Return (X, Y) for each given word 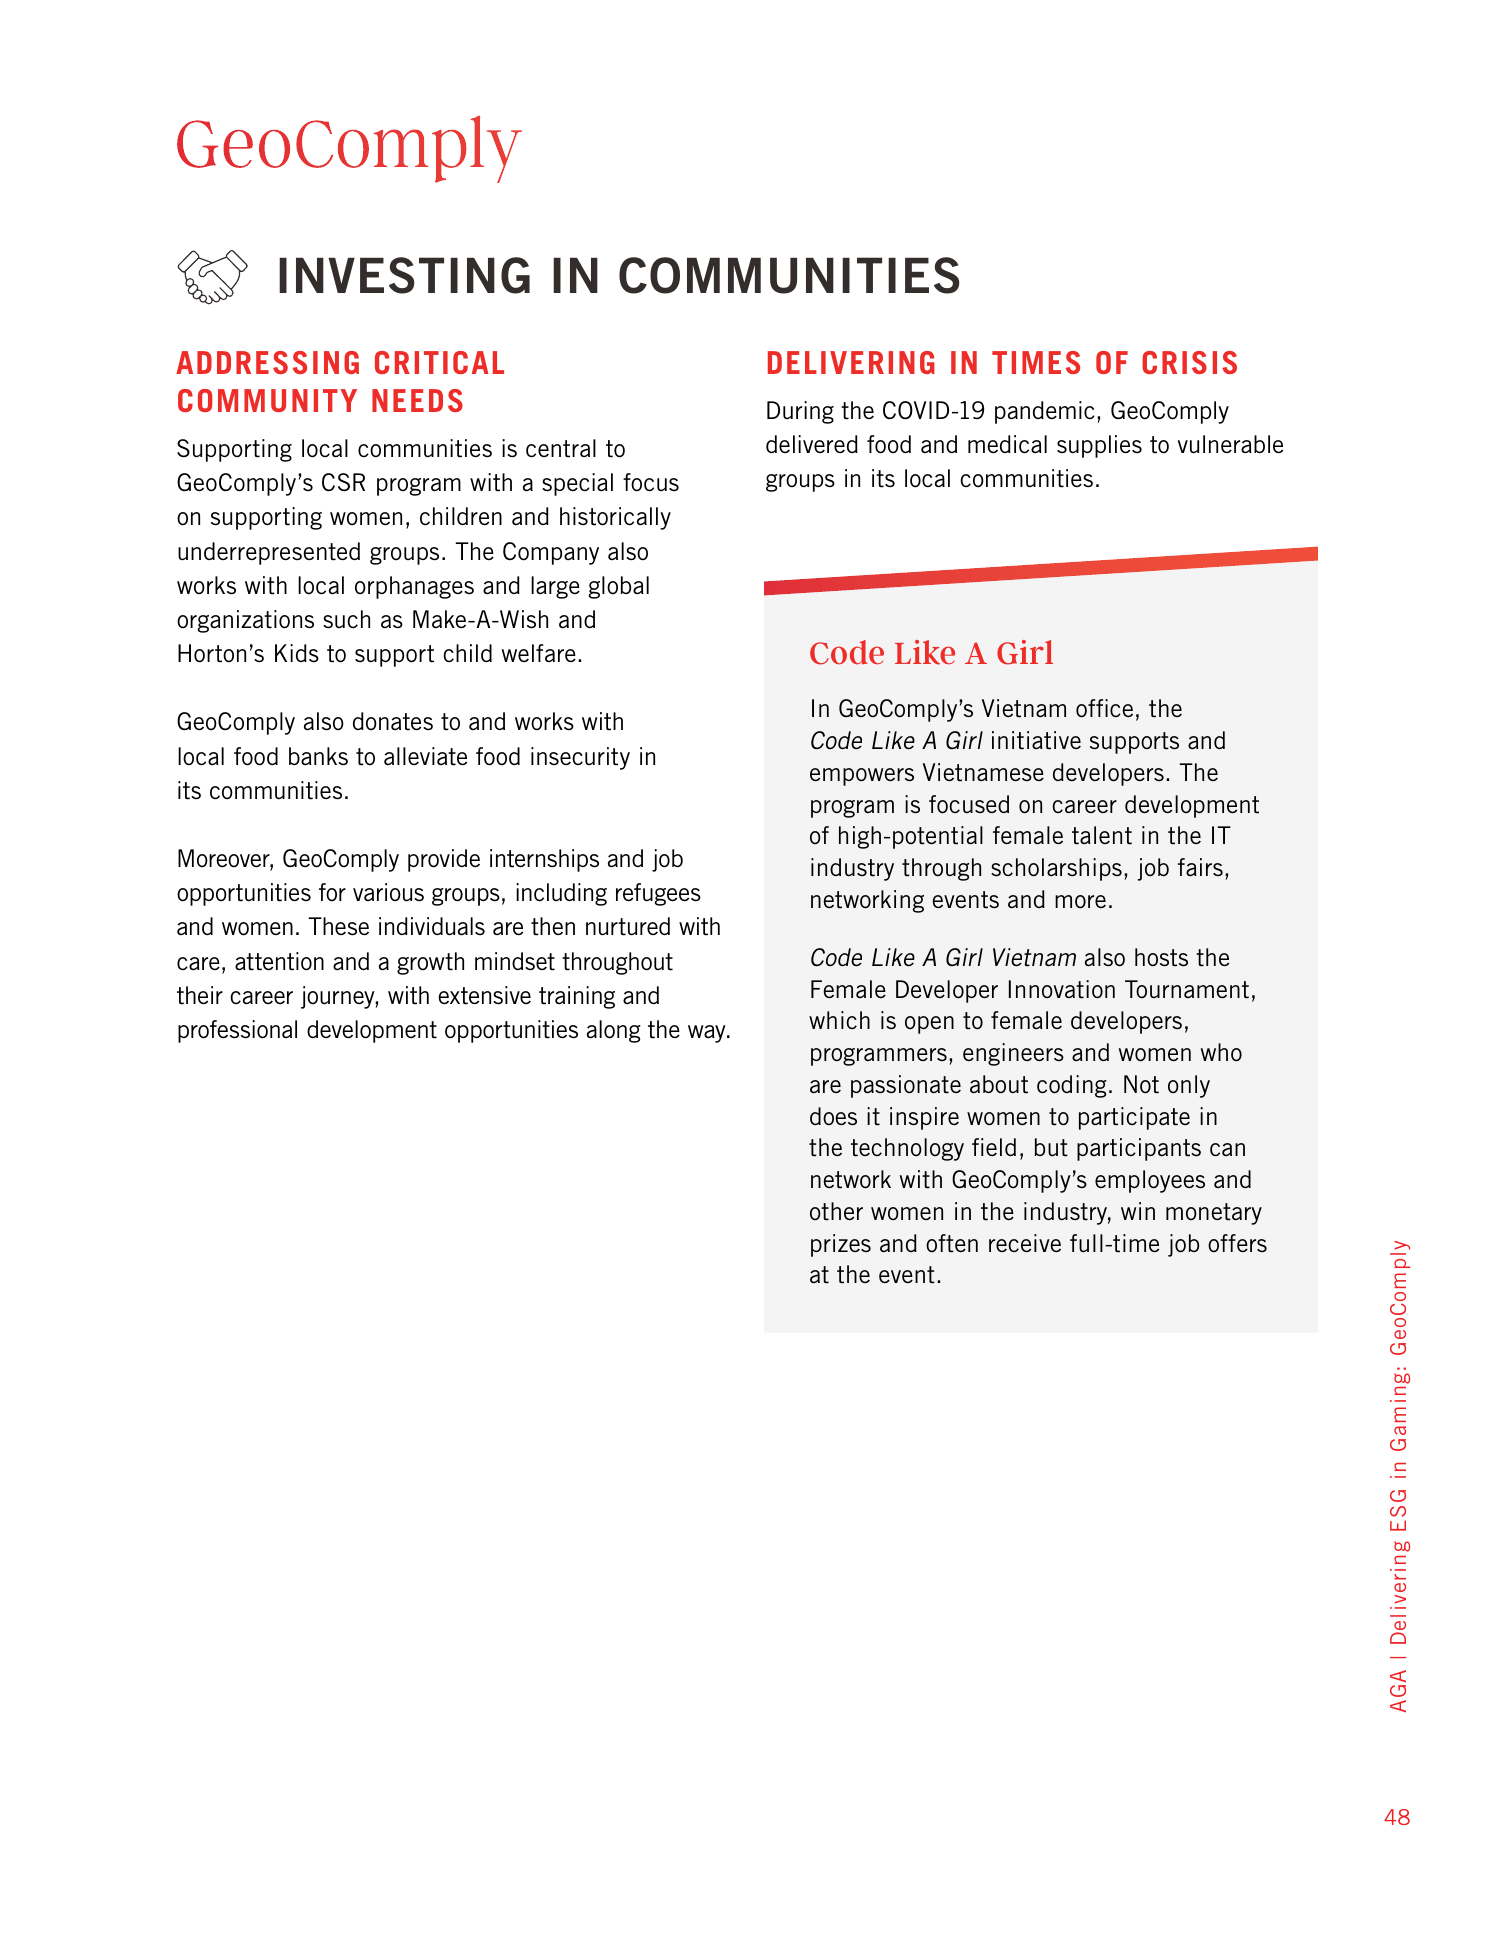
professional (237, 1031)
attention (279, 961)
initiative (1036, 740)
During (800, 412)
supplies (1099, 446)
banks (318, 756)
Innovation (1062, 989)
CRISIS (1189, 362)
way (708, 1034)
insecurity (580, 758)
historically (615, 518)
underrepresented (269, 553)
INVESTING (404, 275)
